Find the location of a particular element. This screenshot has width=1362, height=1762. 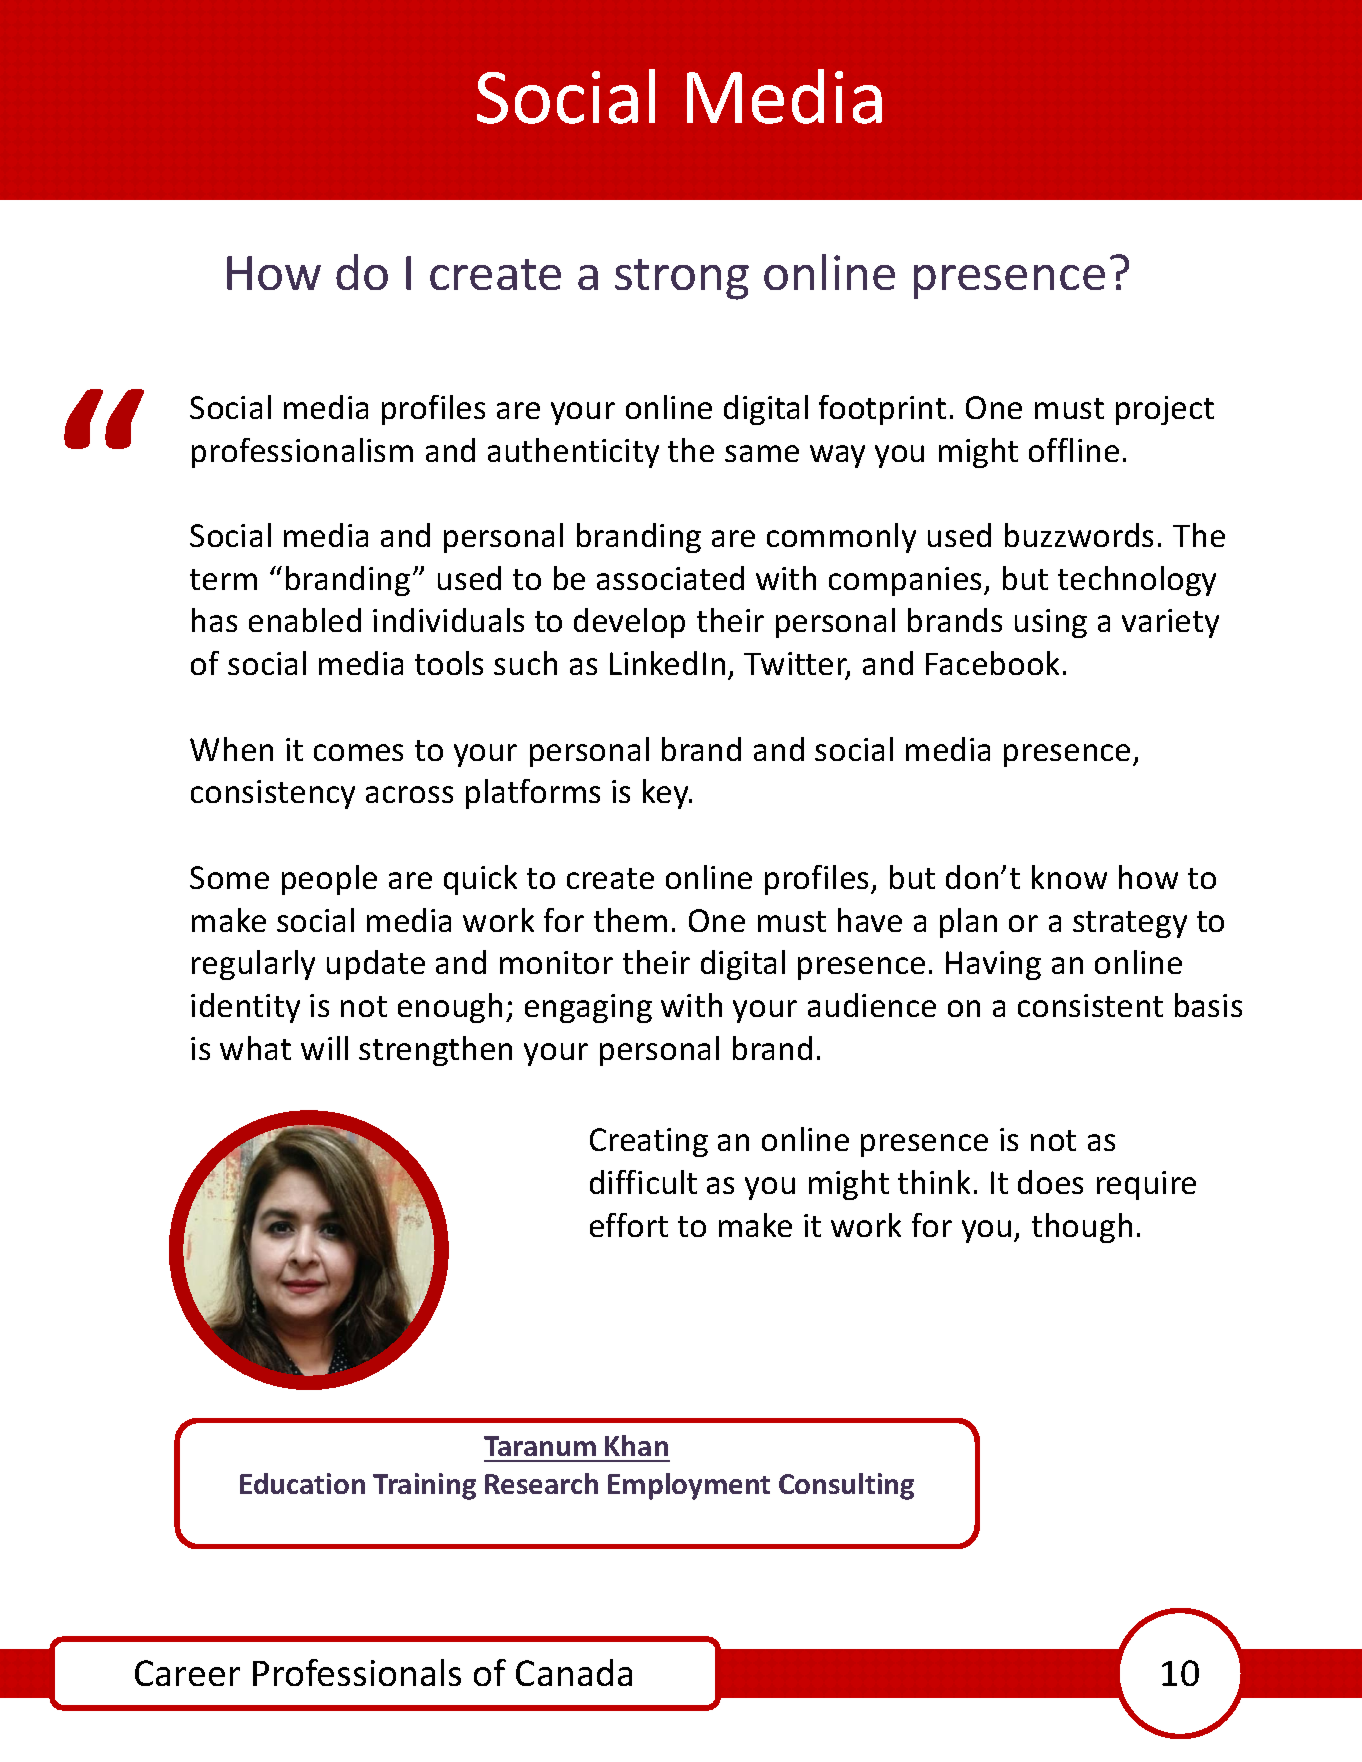

Khan is located at coordinates (636, 1445).
